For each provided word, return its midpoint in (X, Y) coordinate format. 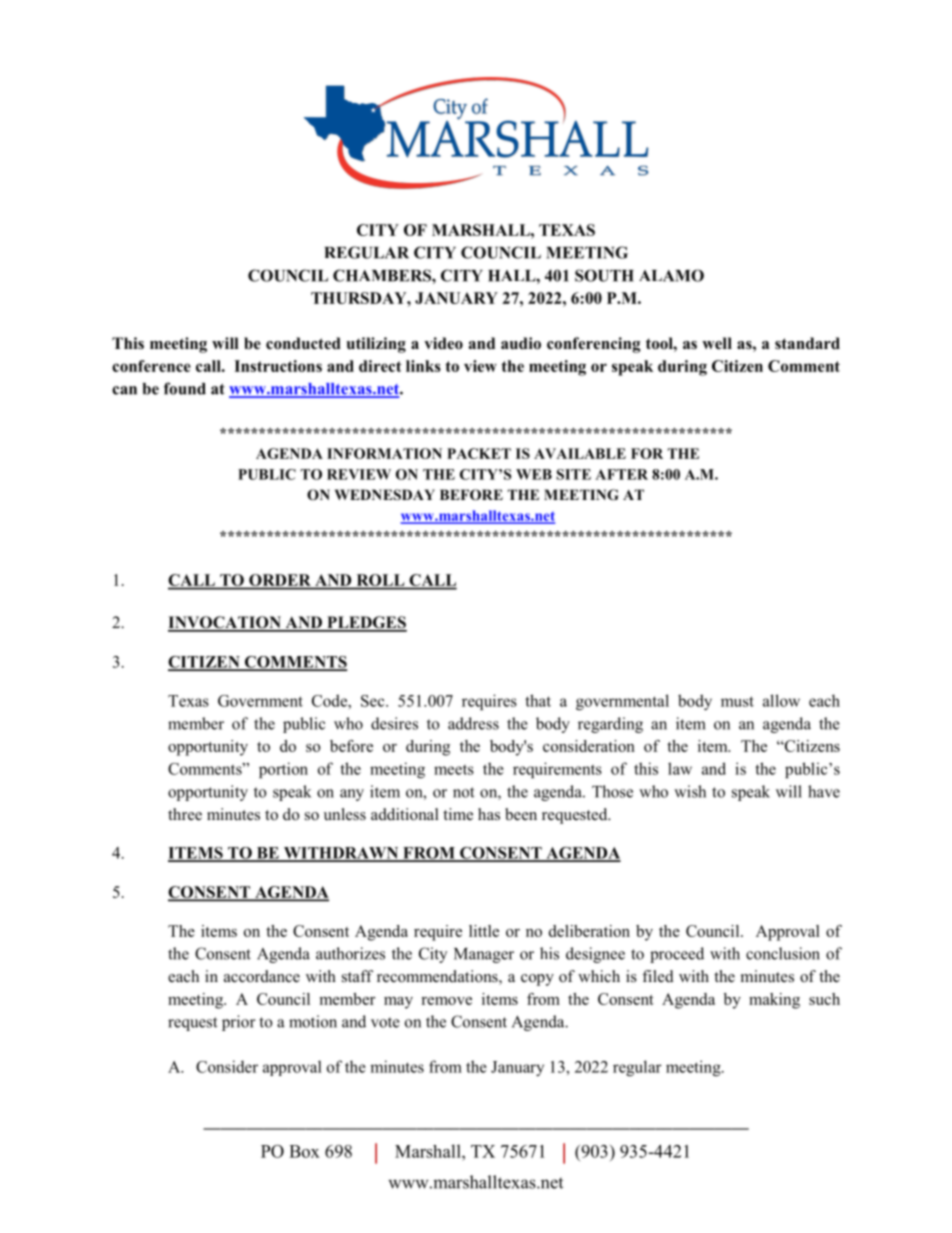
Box (304, 1151)
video (443, 343)
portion (283, 770)
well (717, 343)
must (737, 701)
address (473, 723)
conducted (303, 343)
